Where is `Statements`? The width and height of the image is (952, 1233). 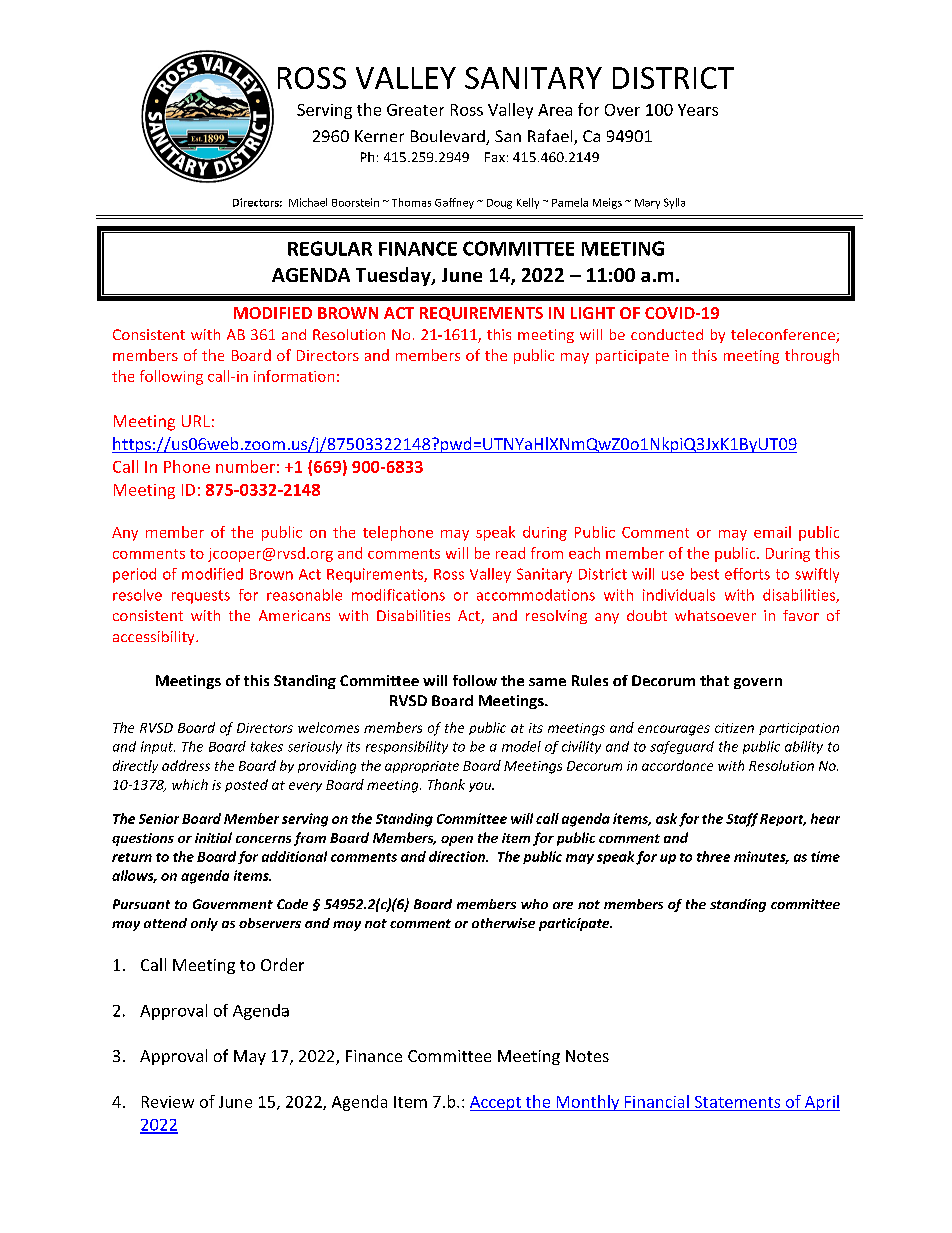 Statements is located at coordinates (737, 1102).
